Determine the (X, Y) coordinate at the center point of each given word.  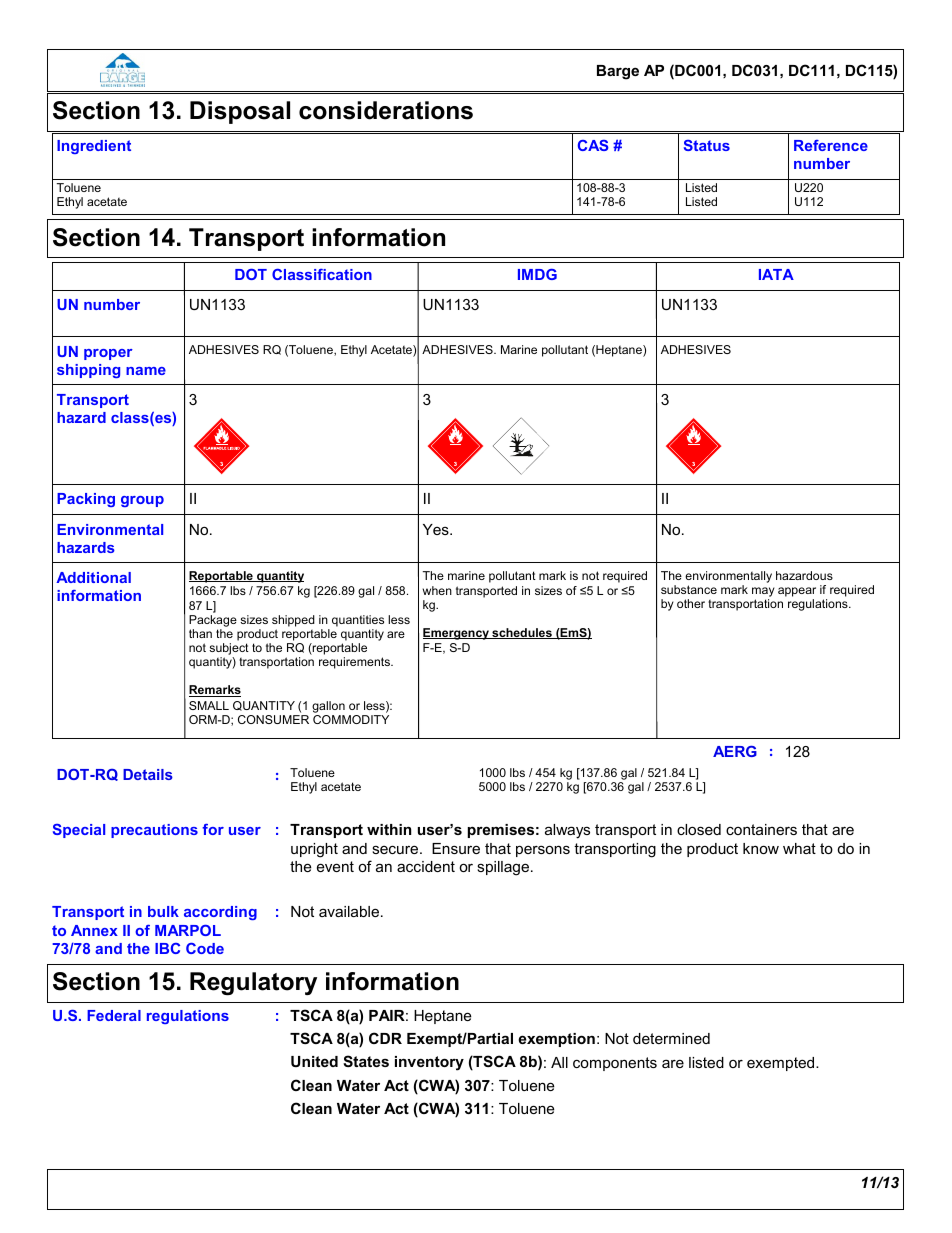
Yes (437, 529)
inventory (429, 1063)
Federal (114, 1015)
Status (707, 145)
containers (761, 829)
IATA (776, 274)
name (146, 371)
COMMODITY (351, 719)
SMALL (209, 705)
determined (671, 1038)
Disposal (240, 112)
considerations (386, 110)
